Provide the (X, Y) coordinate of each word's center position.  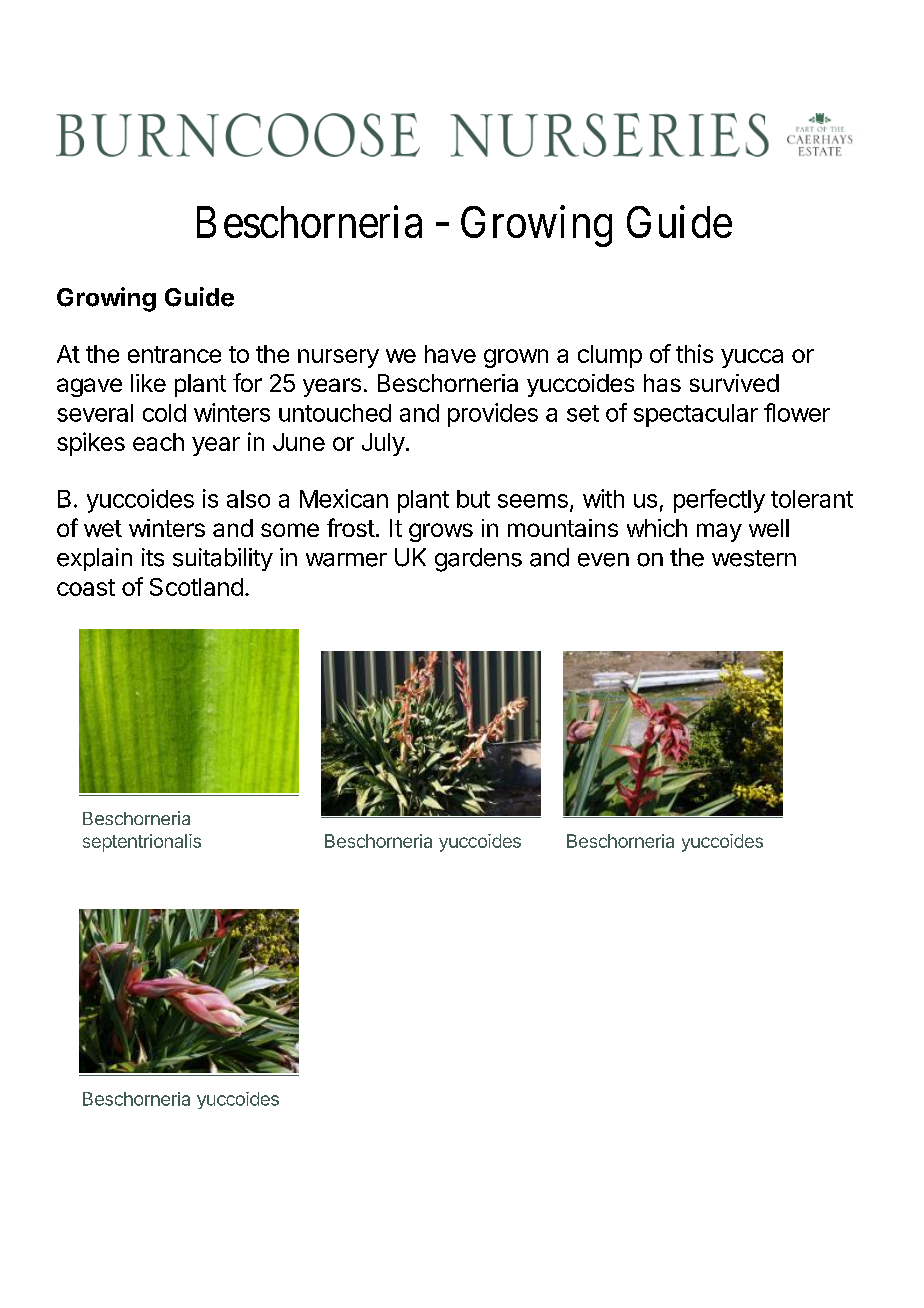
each (158, 442)
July (383, 444)
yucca (752, 358)
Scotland (196, 587)
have (450, 354)
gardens (478, 560)
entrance (174, 354)
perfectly (719, 501)
